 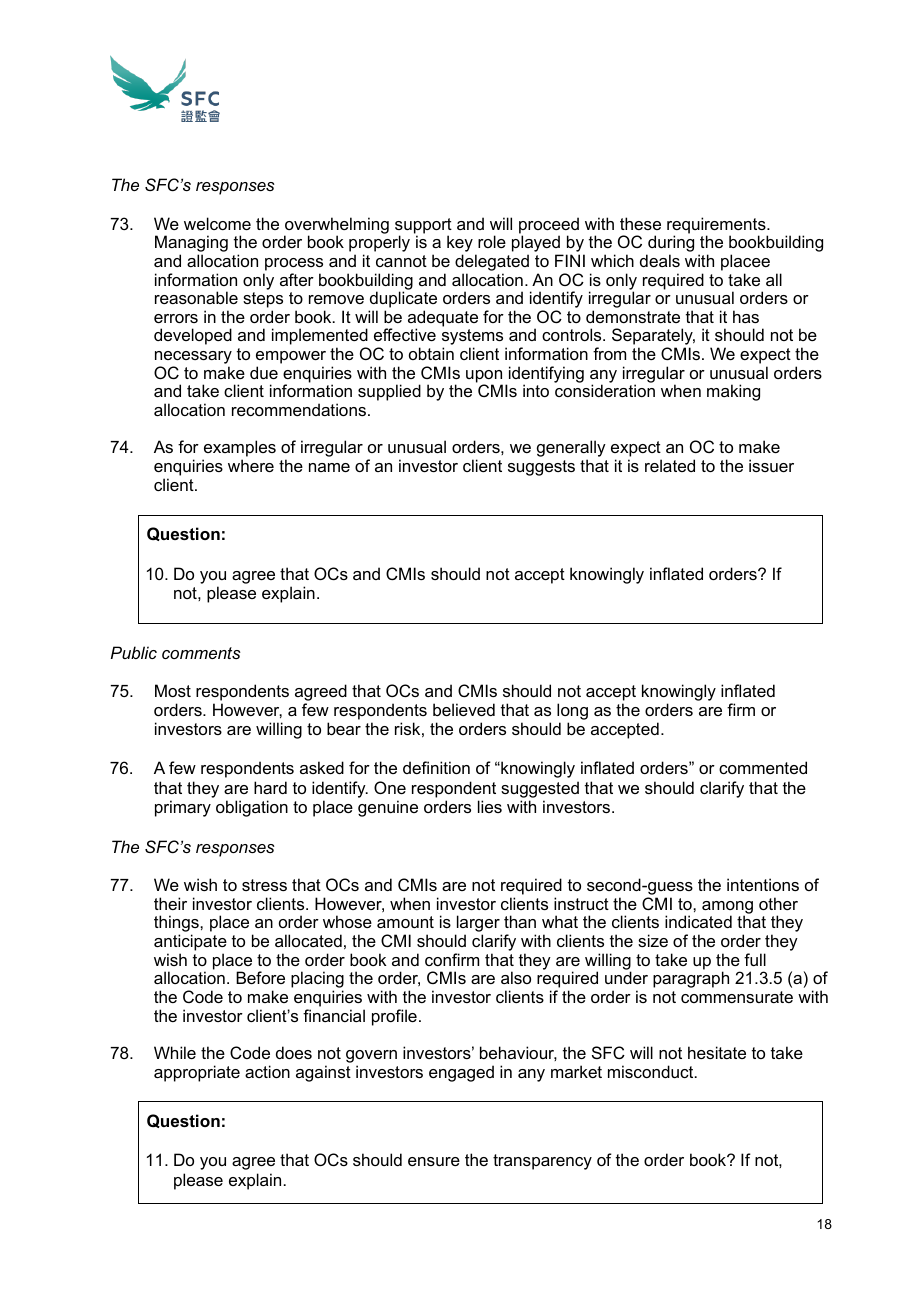 What do you see at coordinates (670, 465) in the screenshot?
I see `related` at bounding box center [670, 465].
